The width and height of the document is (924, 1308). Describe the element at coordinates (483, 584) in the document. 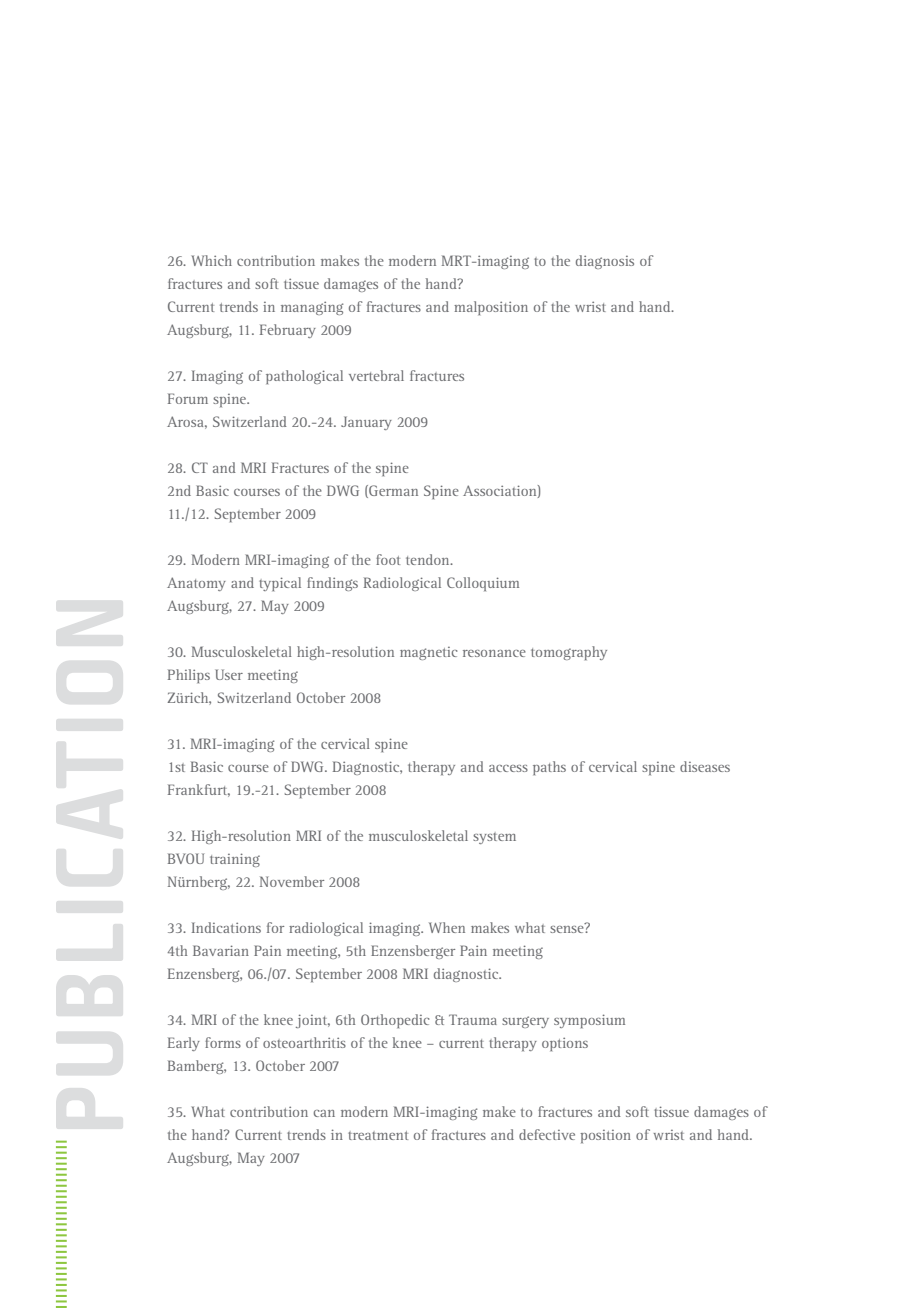

I see `Colloquium` at that location.
